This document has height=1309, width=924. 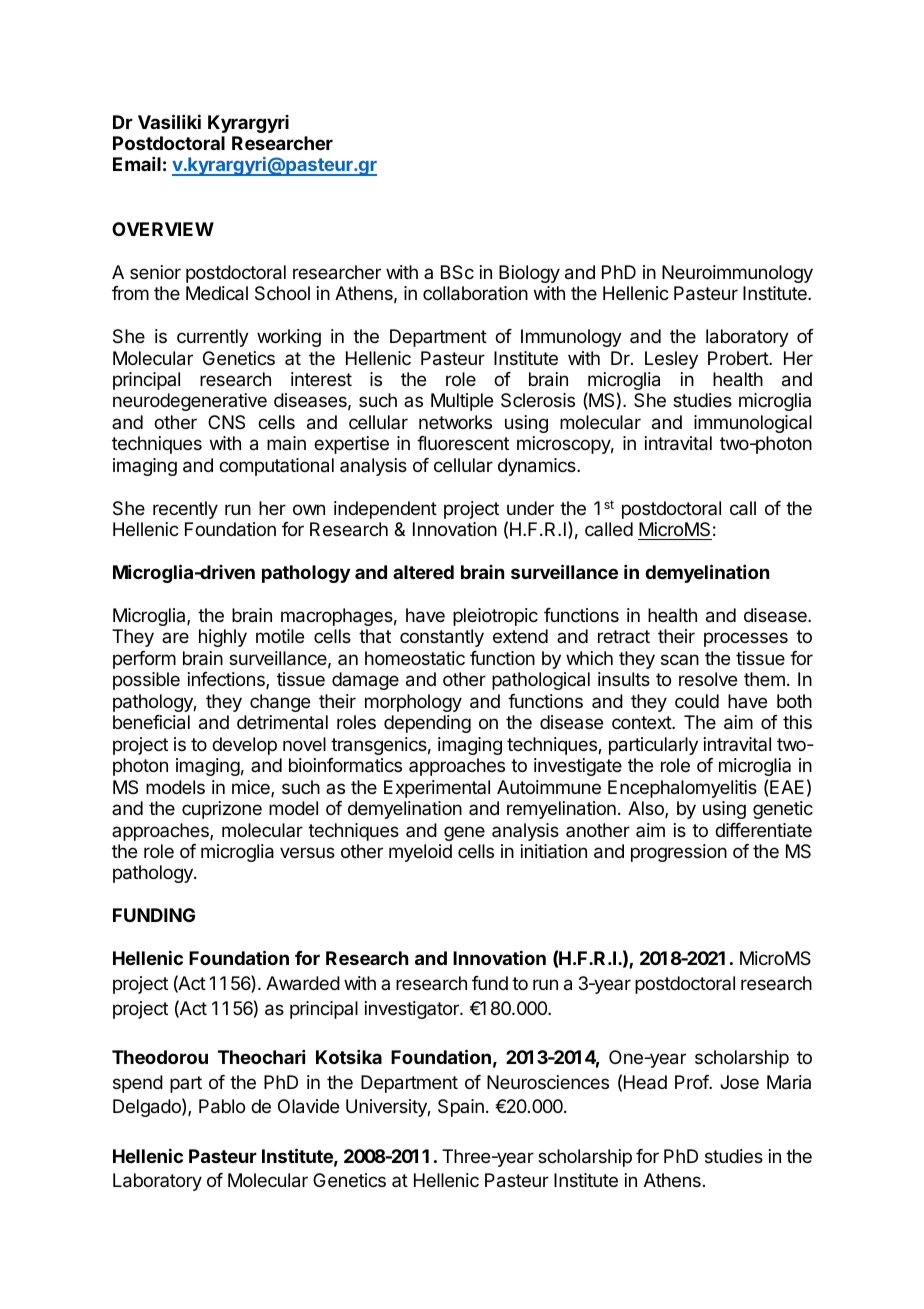 What do you see at coordinates (223, 638) in the document?
I see `highly` at bounding box center [223, 638].
